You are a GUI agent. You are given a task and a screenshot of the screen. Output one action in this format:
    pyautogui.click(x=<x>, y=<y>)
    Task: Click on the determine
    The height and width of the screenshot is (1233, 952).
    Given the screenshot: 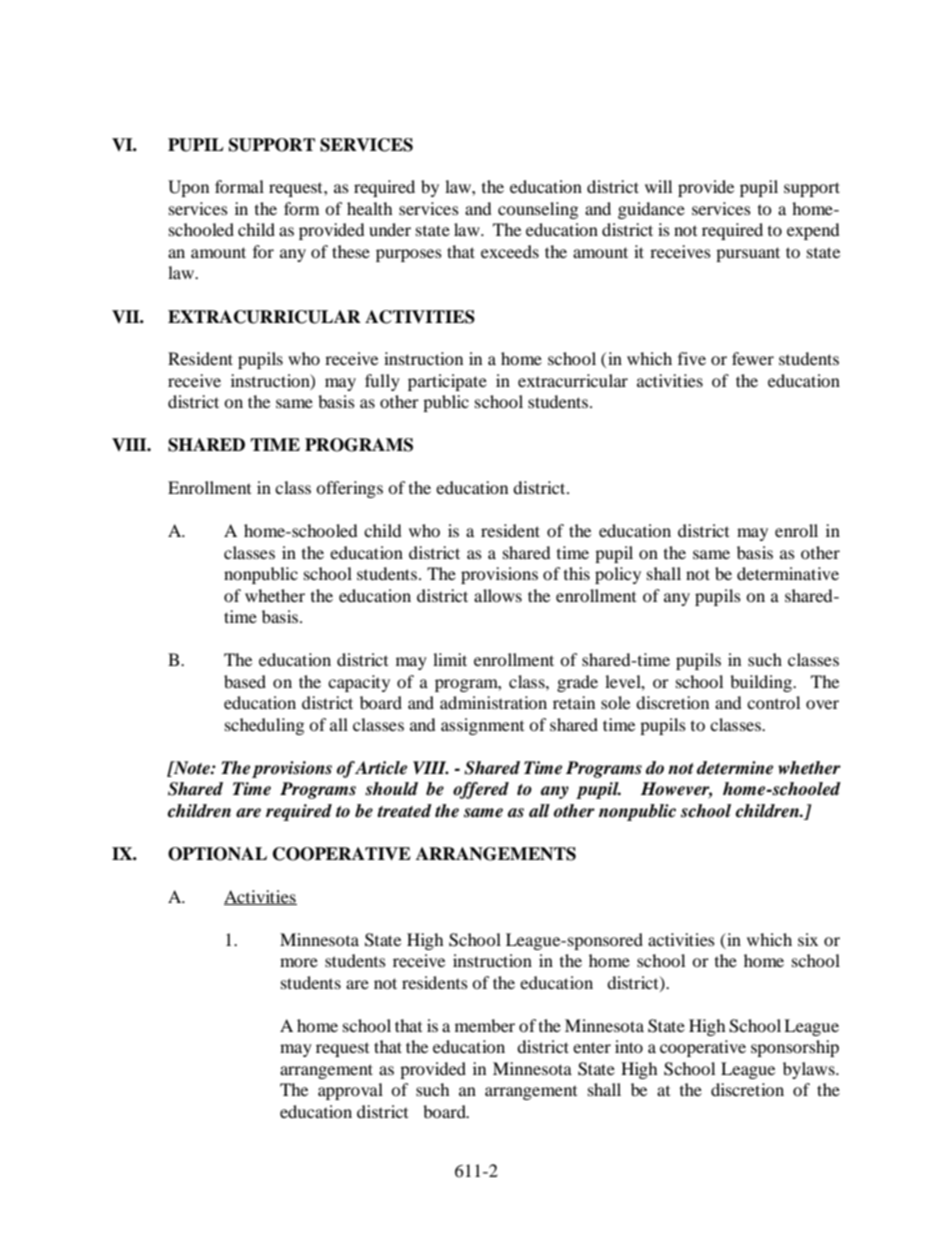 What is the action you would take?
    pyautogui.click(x=735, y=768)
